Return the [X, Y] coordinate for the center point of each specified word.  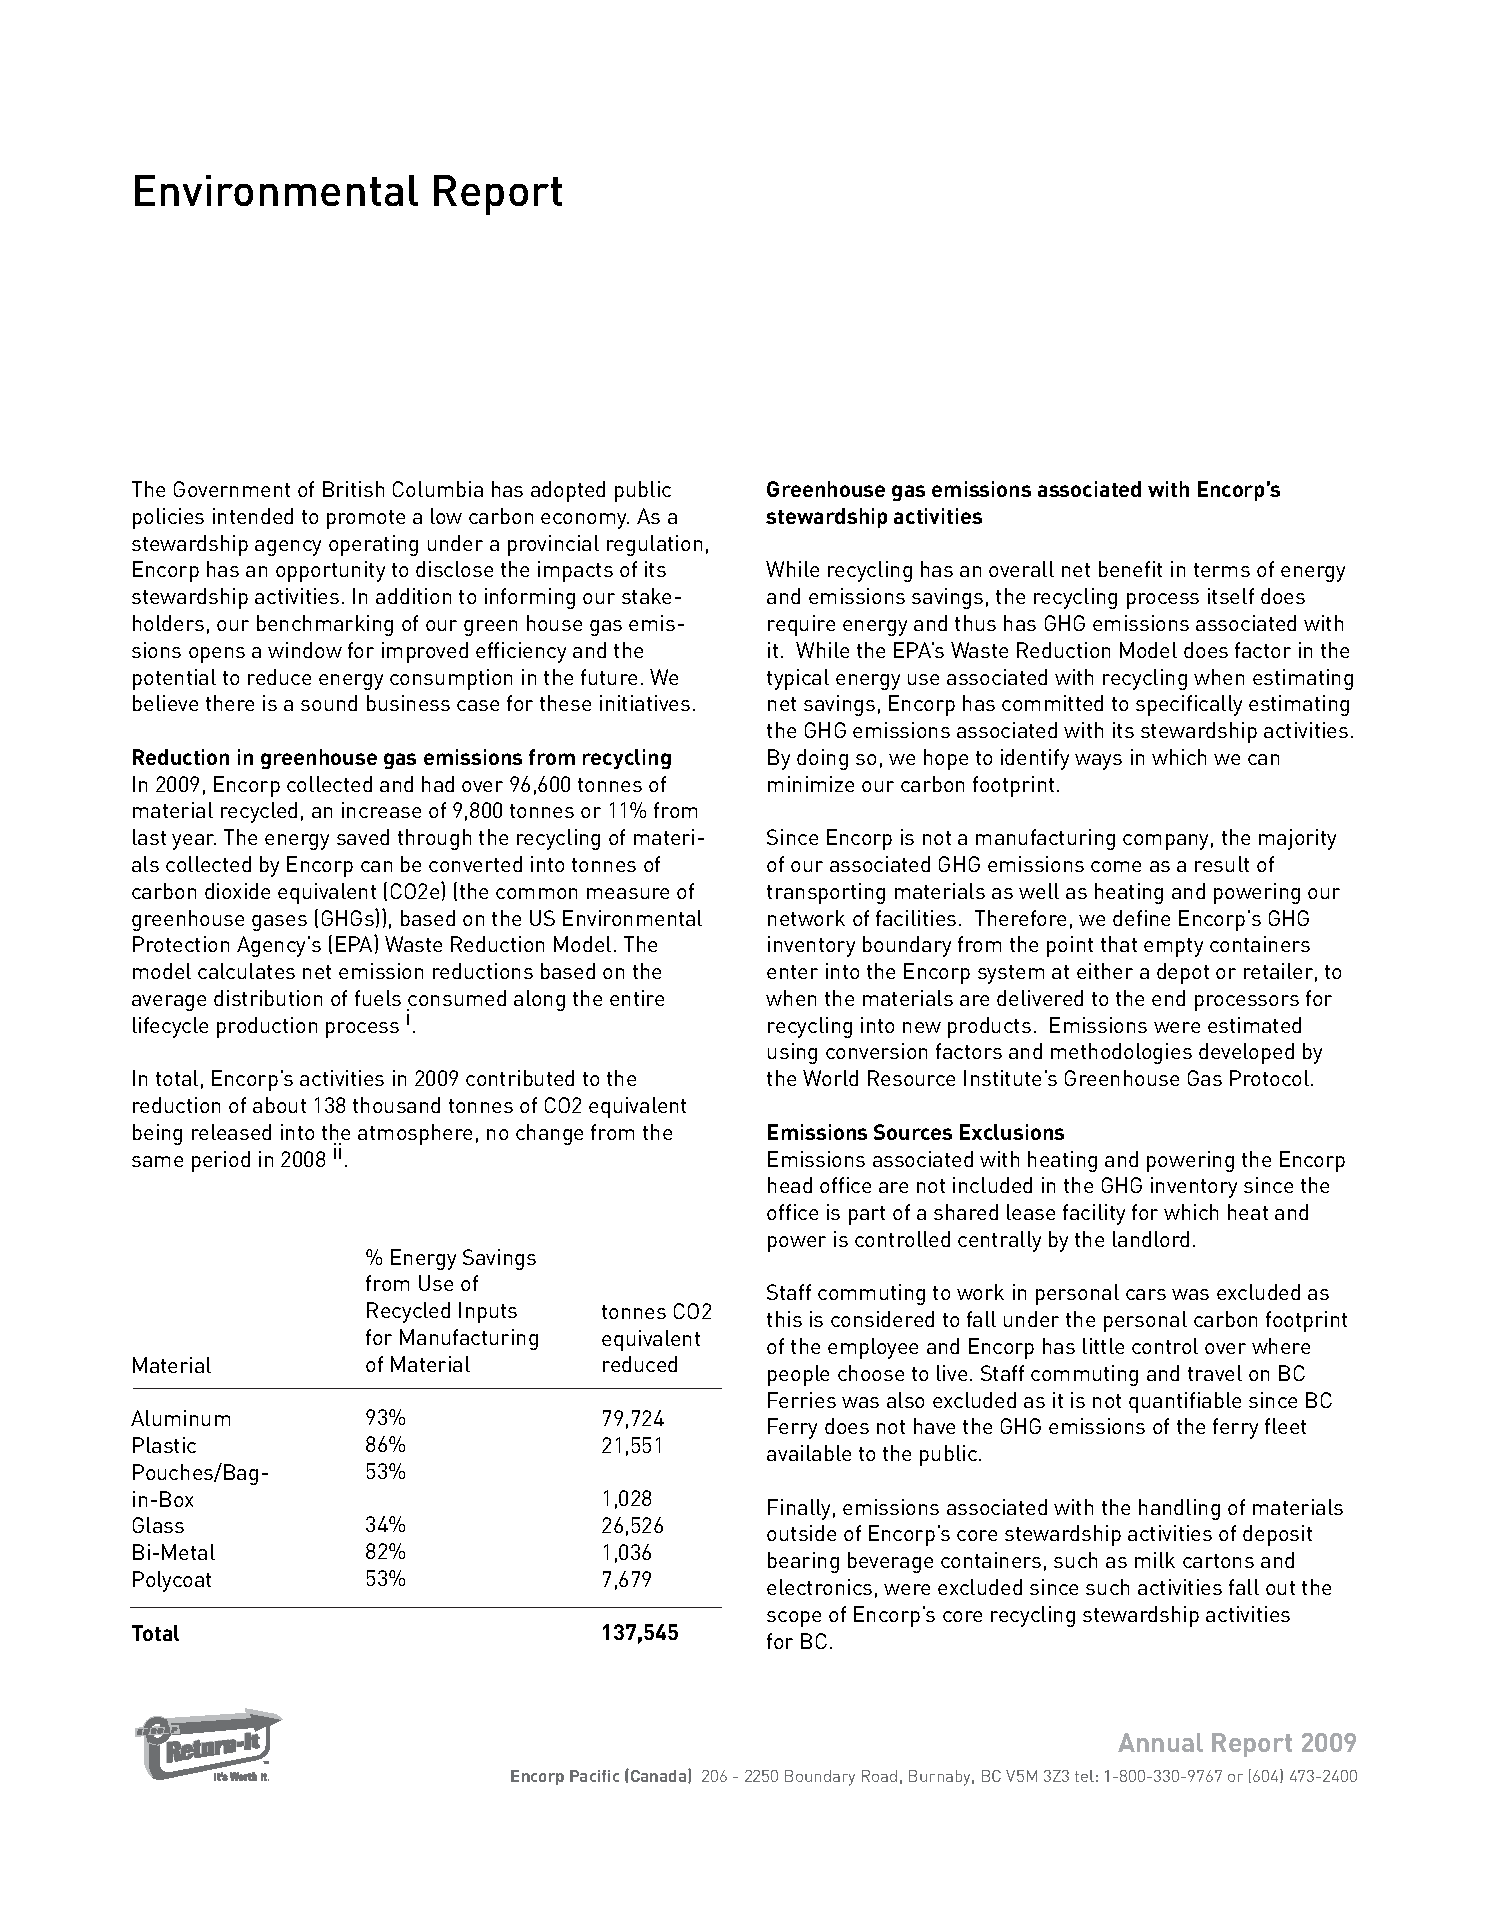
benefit [1130, 569]
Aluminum [180, 1418]
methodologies [1121, 1053]
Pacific [594, 1776]
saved [363, 837]
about [279, 1105]
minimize [811, 784]
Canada [660, 1776]
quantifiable [1185, 1402]
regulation [654, 545]
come [1116, 866]
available [809, 1453]
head [790, 1185]
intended [253, 516]
